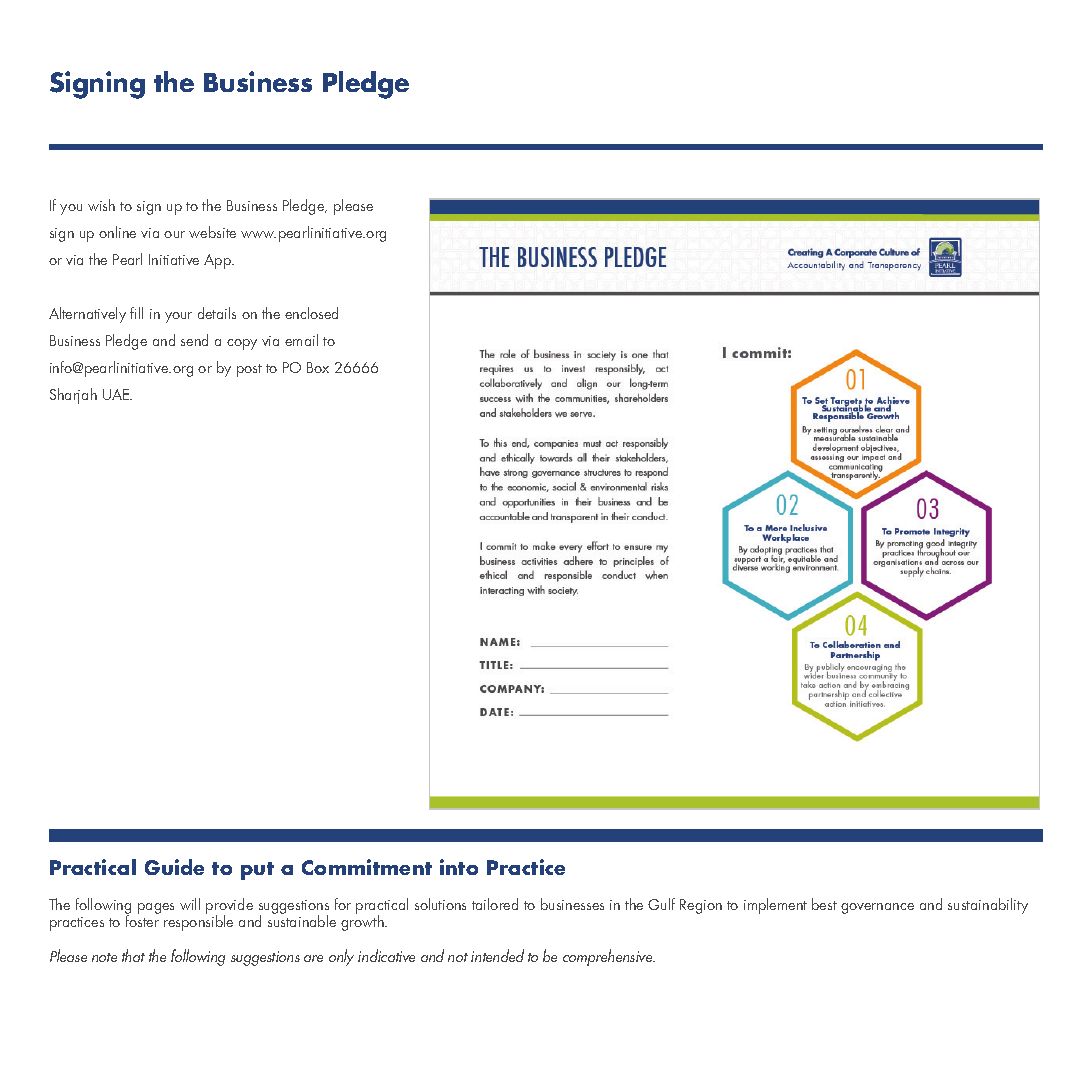  I want to click on email, so click(301, 340).
